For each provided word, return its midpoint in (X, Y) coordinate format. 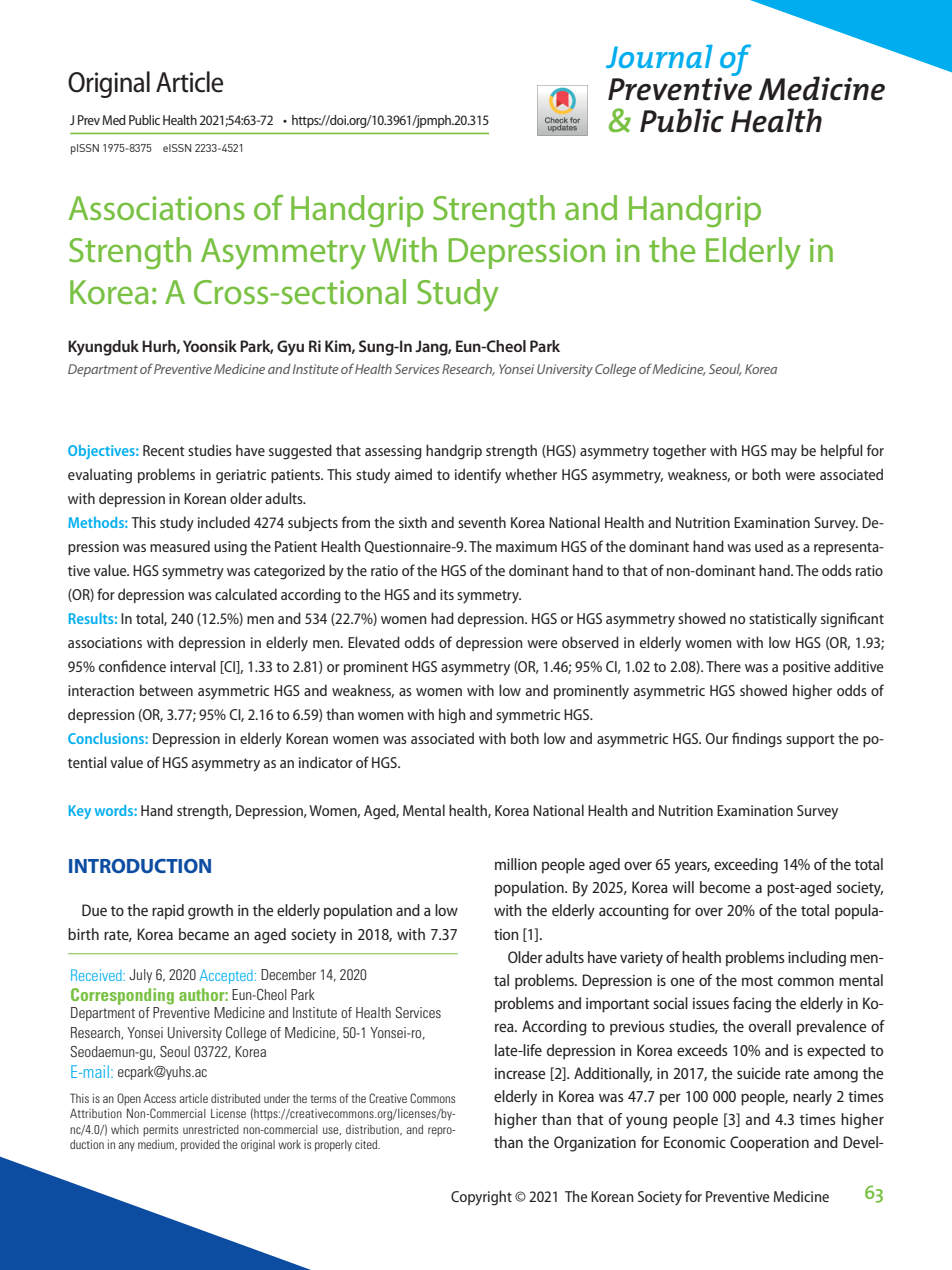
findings (757, 740)
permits (160, 1131)
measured (180, 546)
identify (478, 476)
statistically (783, 620)
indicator (326, 762)
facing (752, 1005)
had (442, 618)
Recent (164, 450)
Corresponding (122, 996)
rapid (168, 912)
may (784, 454)
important (617, 1005)
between (166, 690)
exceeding (746, 866)
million (516, 864)
